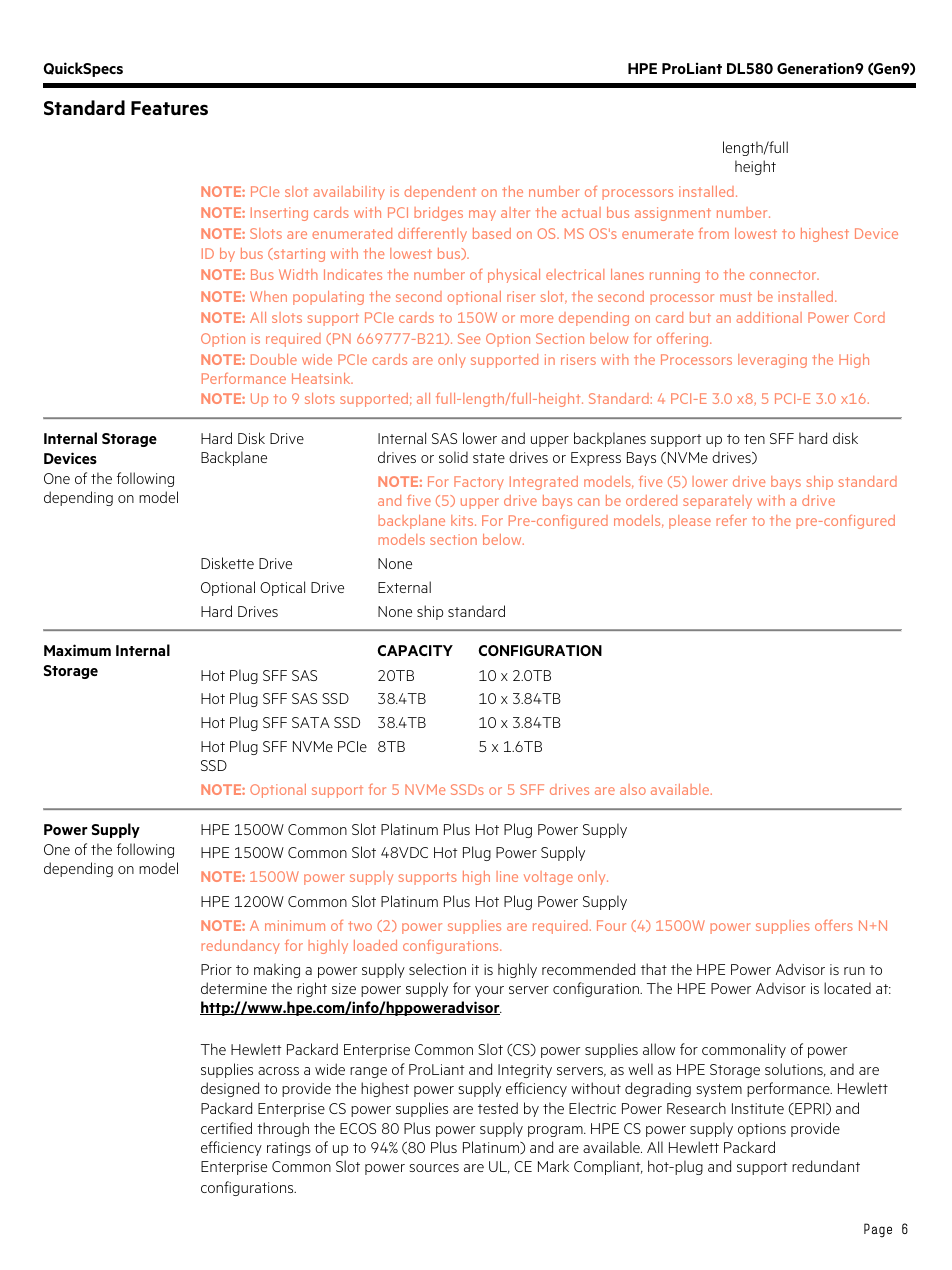 This document has height=1270, width=952. What do you see at coordinates (834, 925) in the document?
I see `offers` at bounding box center [834, 925].
